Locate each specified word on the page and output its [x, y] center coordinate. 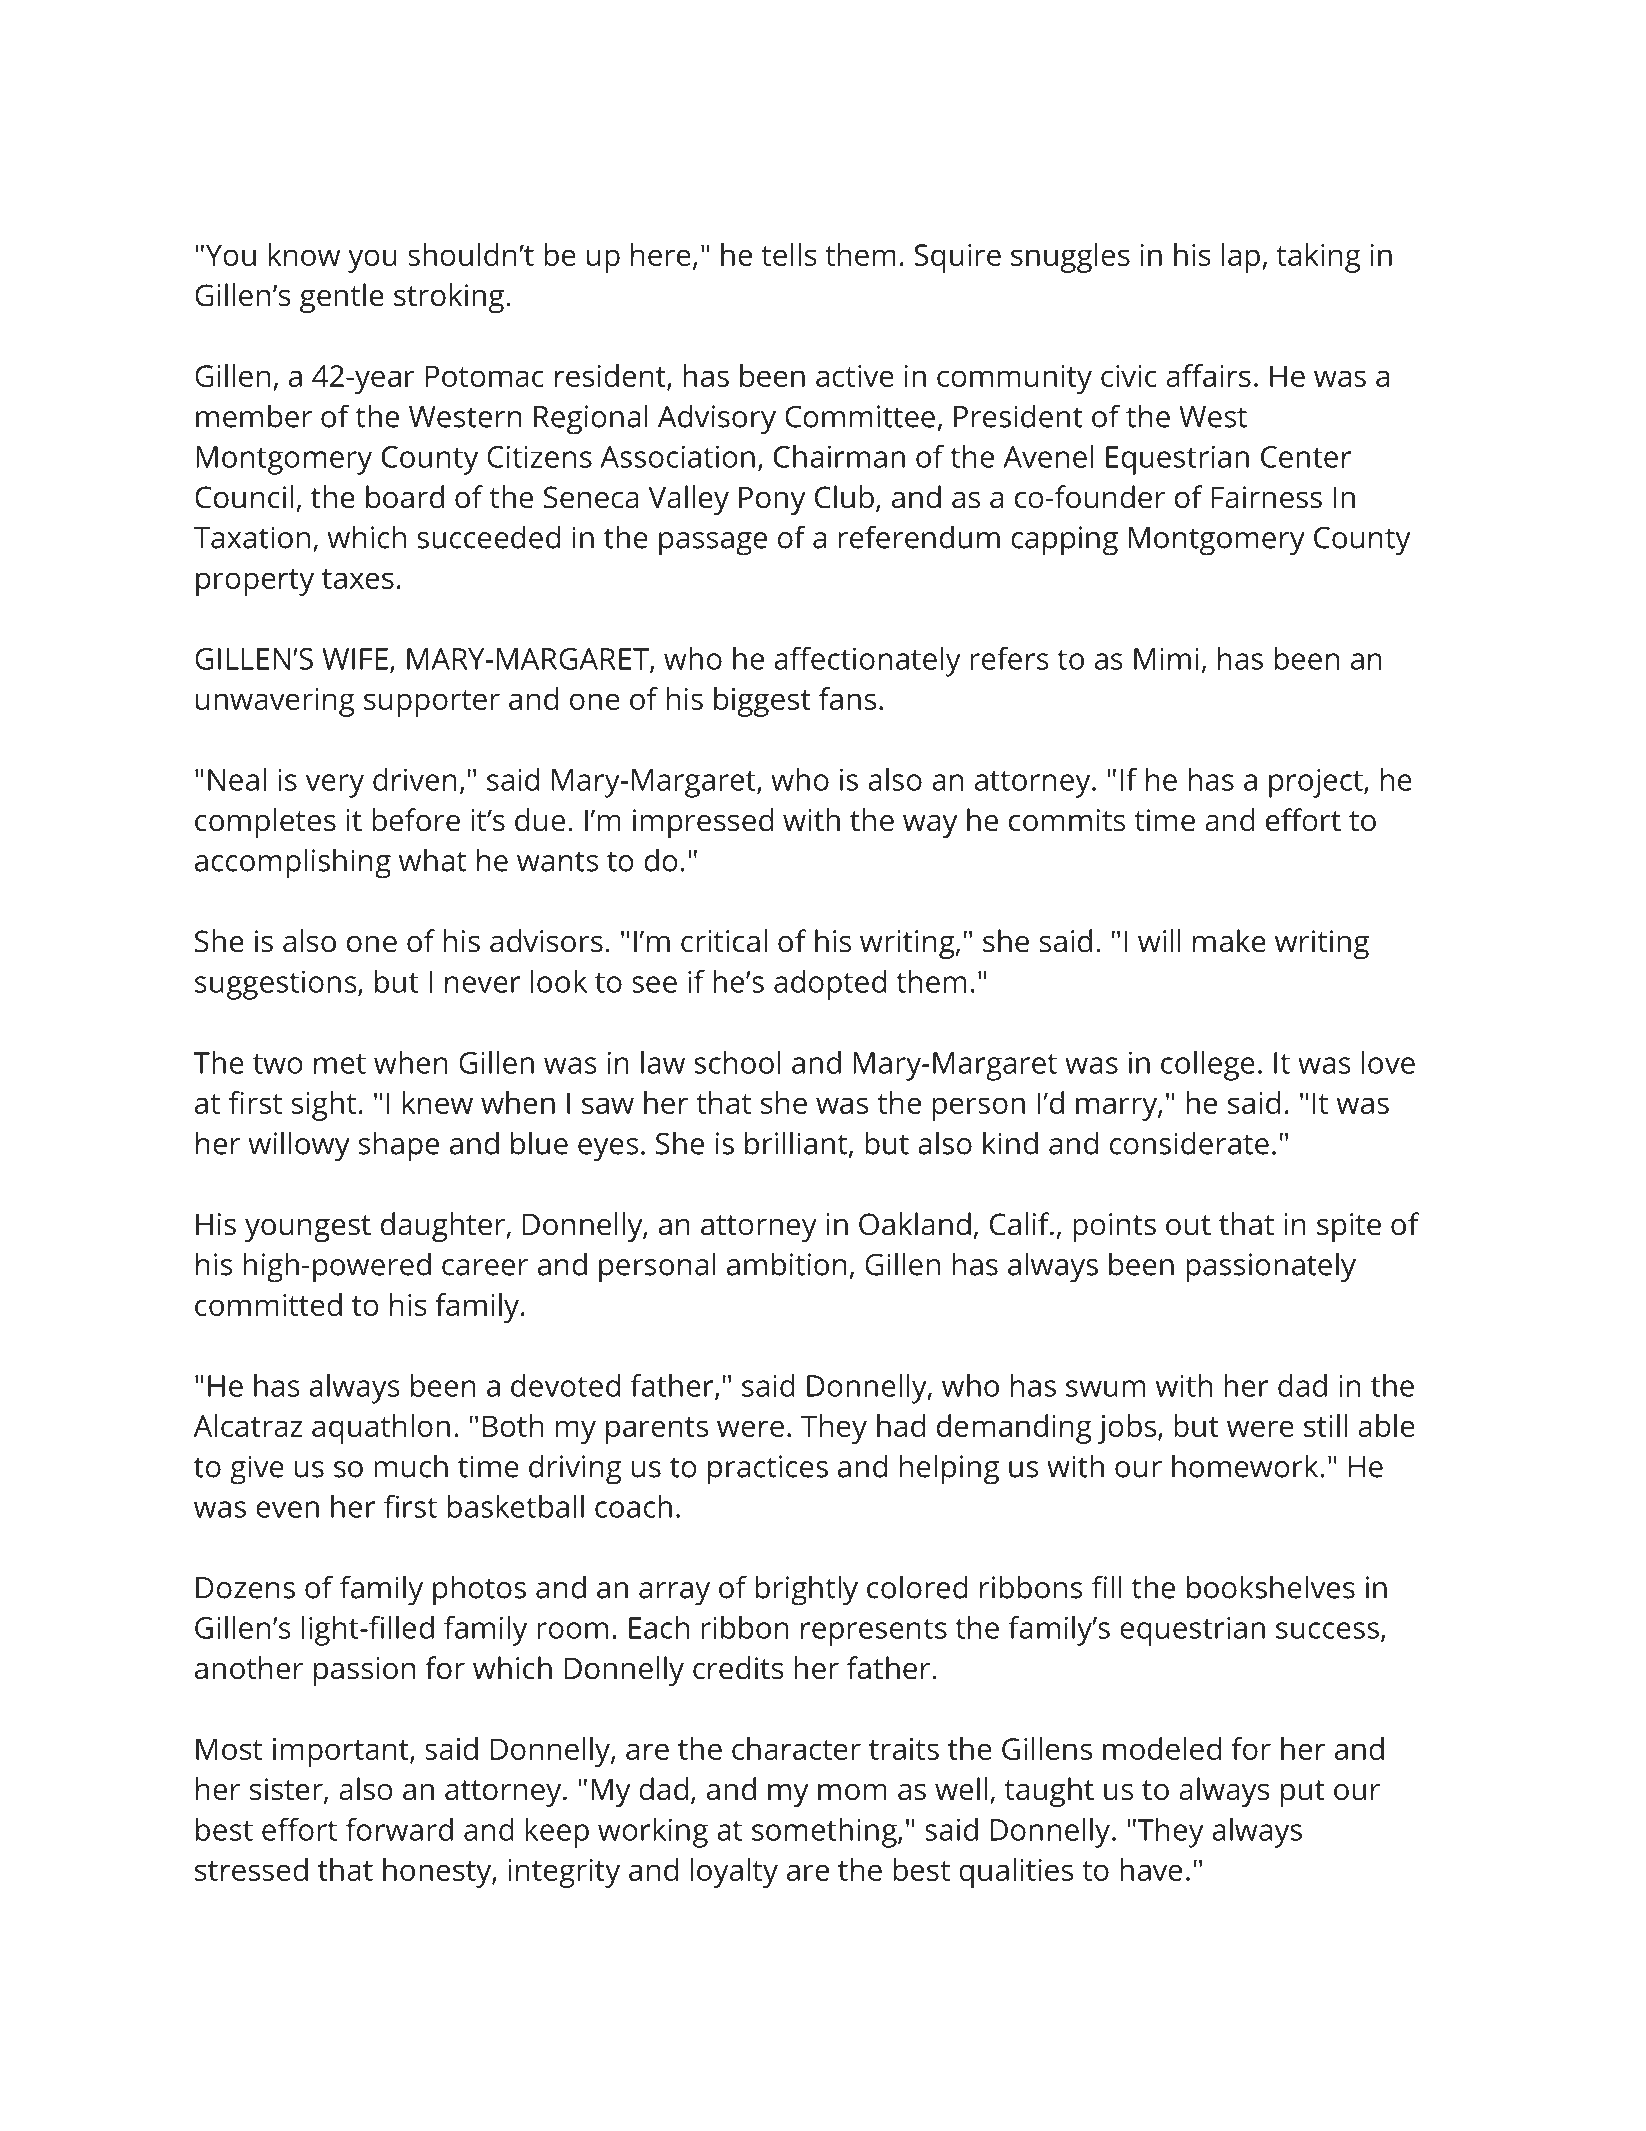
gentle [342, 298]
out [1188, 1225]
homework [1246, 1466]
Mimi [1166, 659]
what [432, 860]
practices [768, 1470]
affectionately [867, 662]
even [287, 1509]
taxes [358, 579]
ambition [787, 1264]
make [1229, 941]
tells [789, 254]
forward [399, 1829]
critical [724, 941]
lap [1241, 258]
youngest [308, 1228]
